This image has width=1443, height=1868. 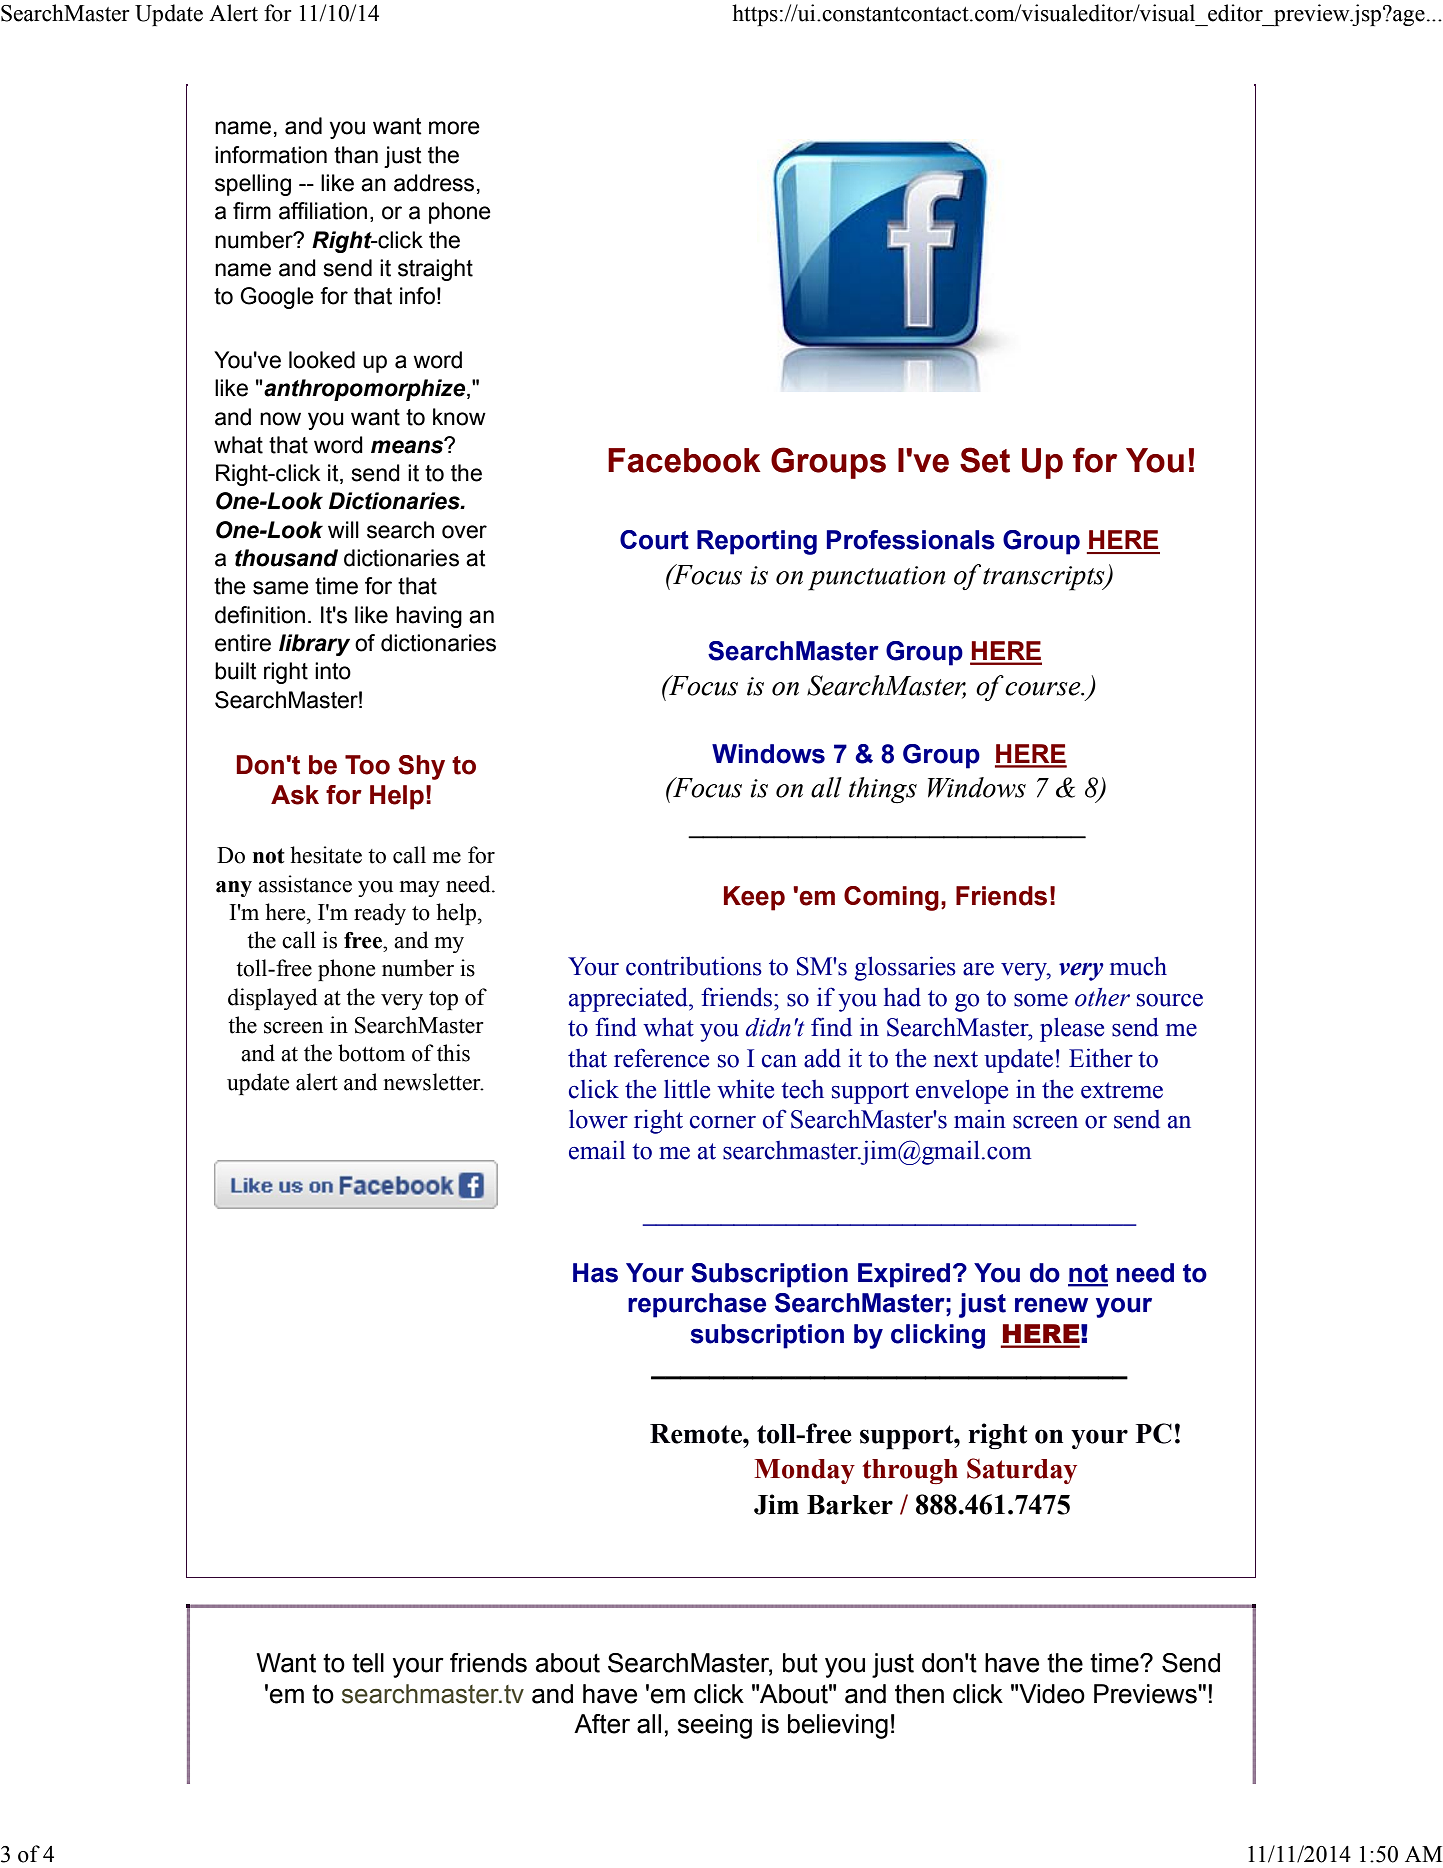 I want to click on tell, so click(x=368, y=1663).
